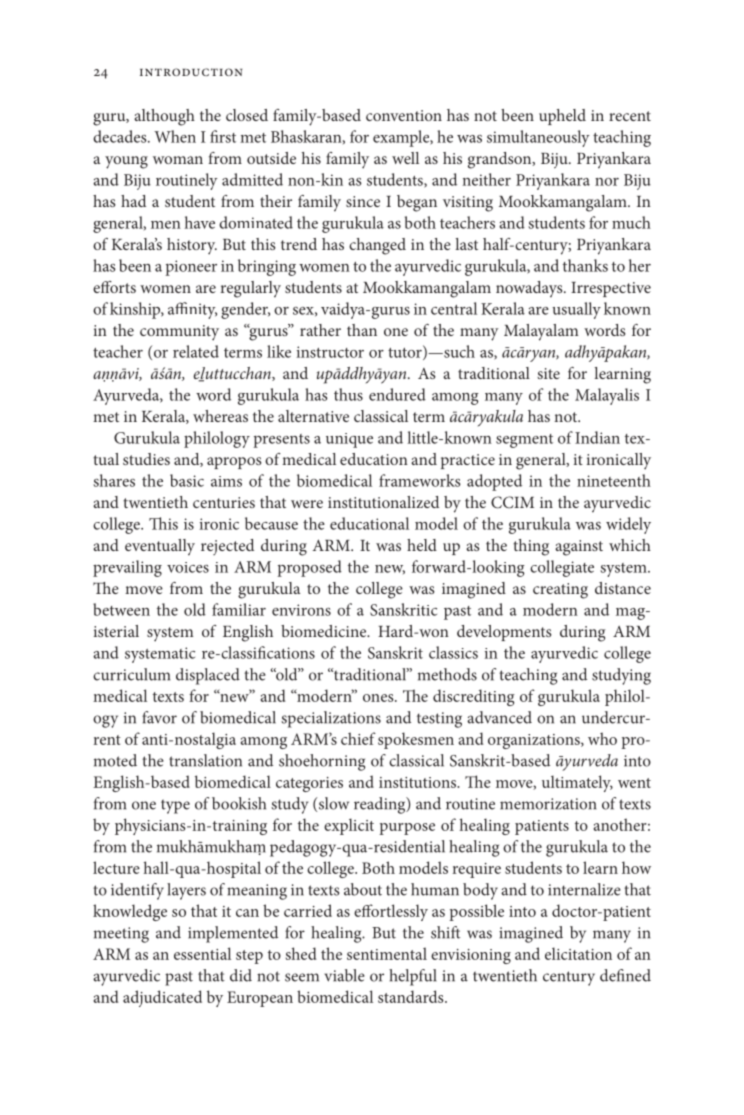 This image has width=744, height=1115. Describe the element at coordinates (579, 548) in the image. I see `against` at that location.
